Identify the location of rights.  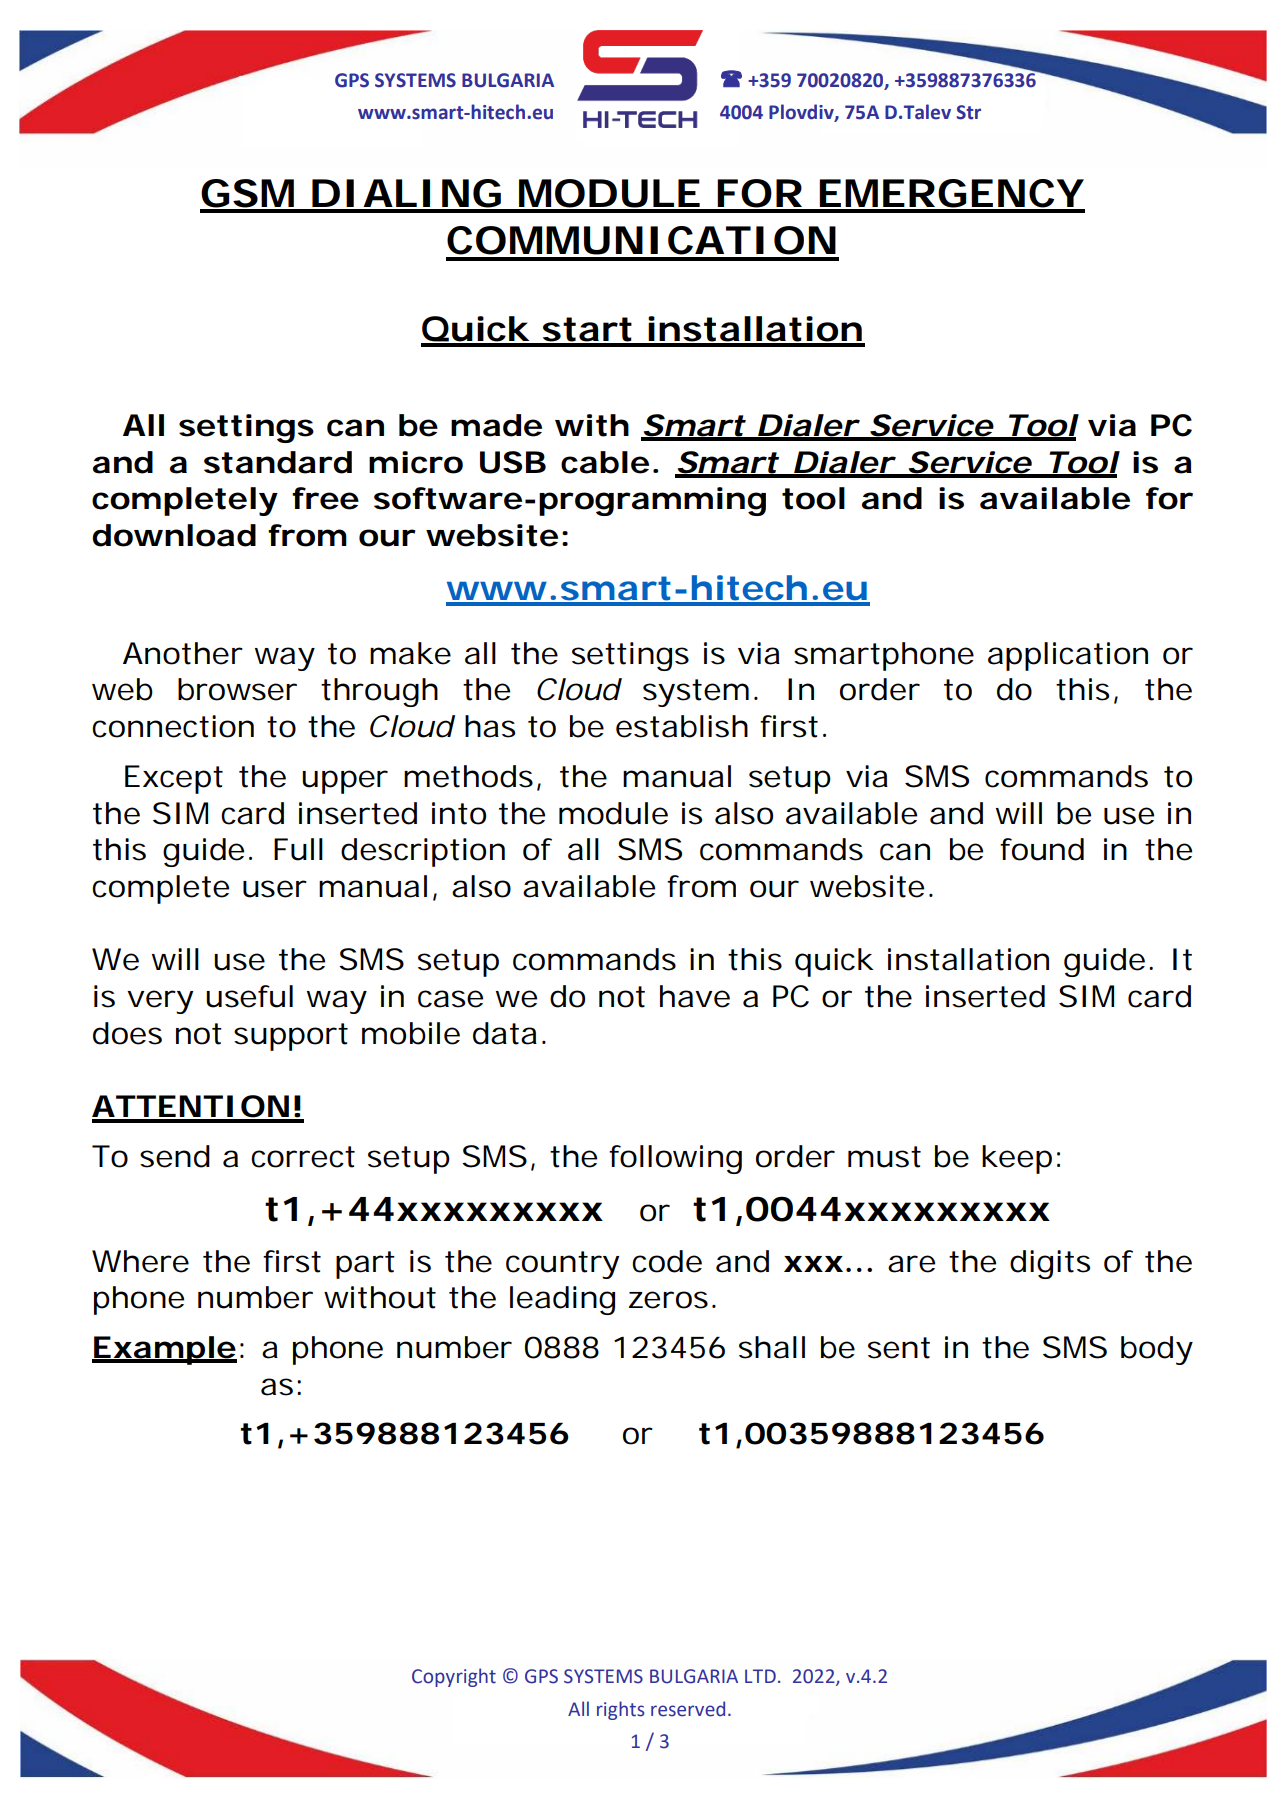
(621, 1710).
